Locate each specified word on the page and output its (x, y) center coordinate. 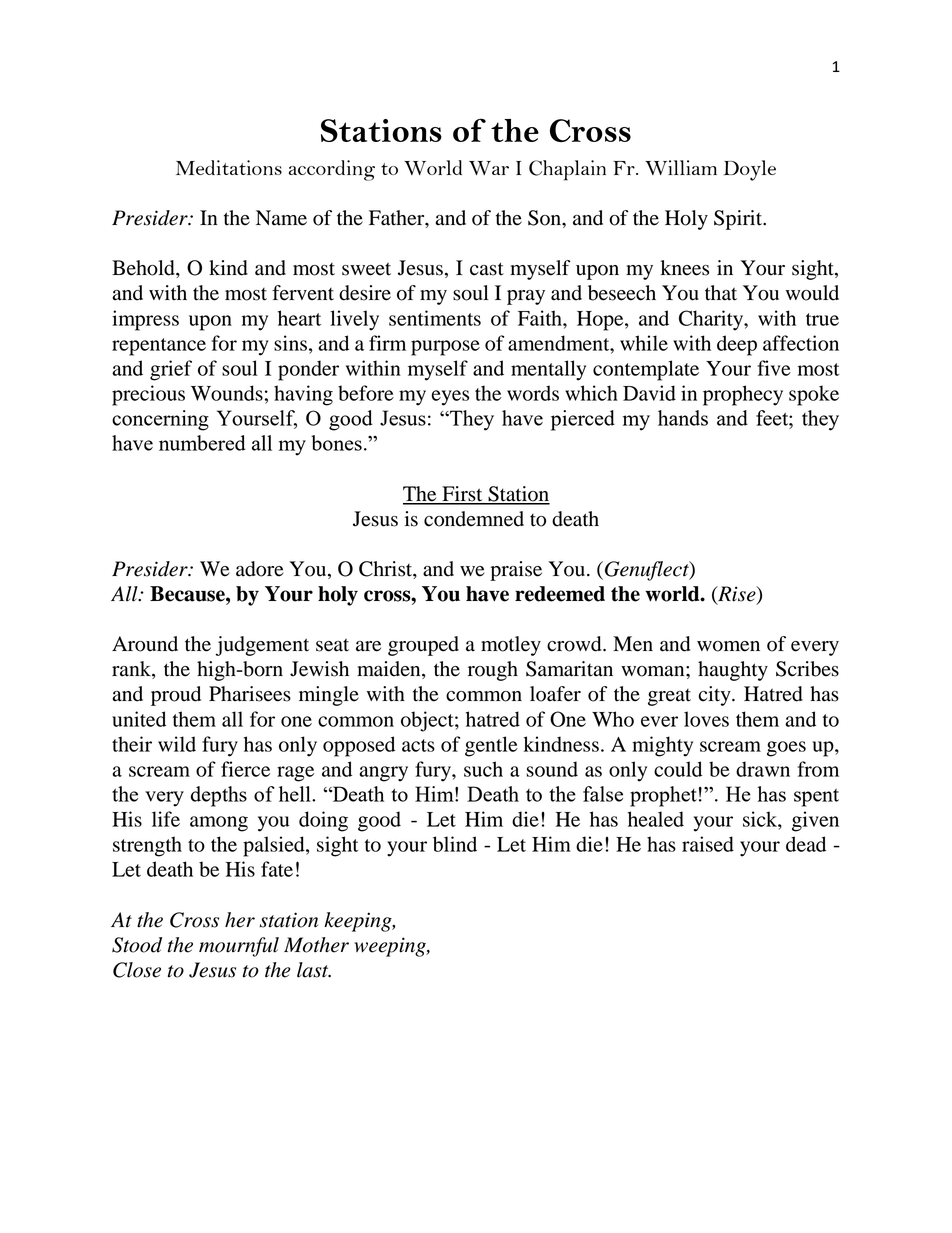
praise (516, 571)
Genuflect (648, 571)
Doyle (750, 170)
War (489, 168)
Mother (316, 945)
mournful (239, 947)
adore (260, 569)
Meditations (229, 167)
